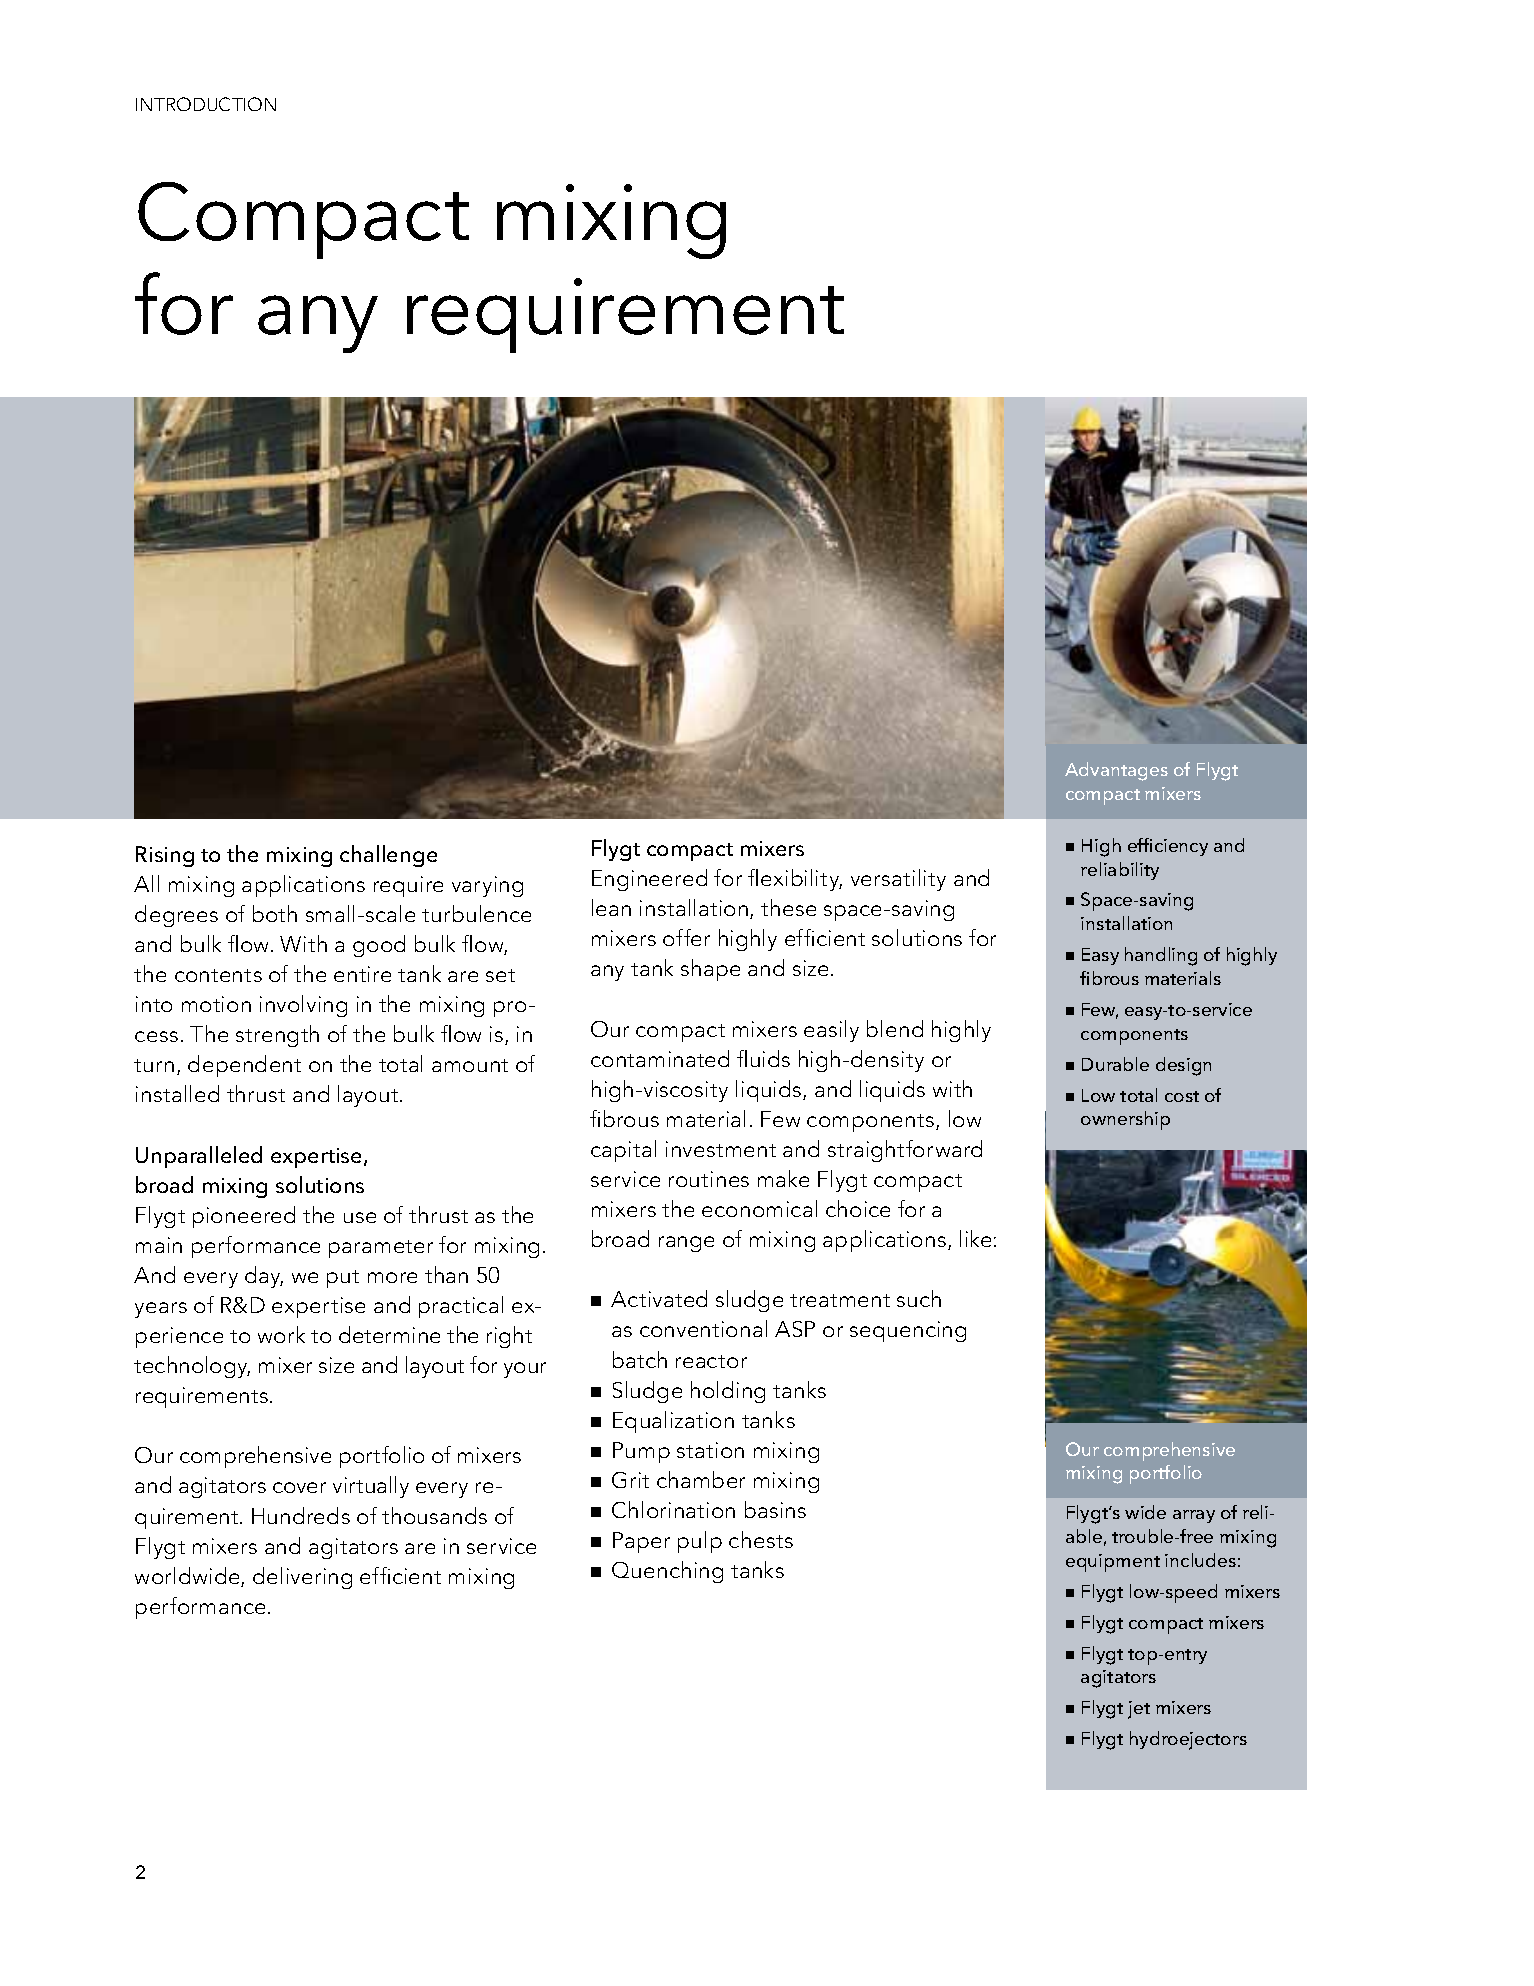  Describe the element at coordinates (1125, 1120) in the screenshot. I see `ownership` at that location.
